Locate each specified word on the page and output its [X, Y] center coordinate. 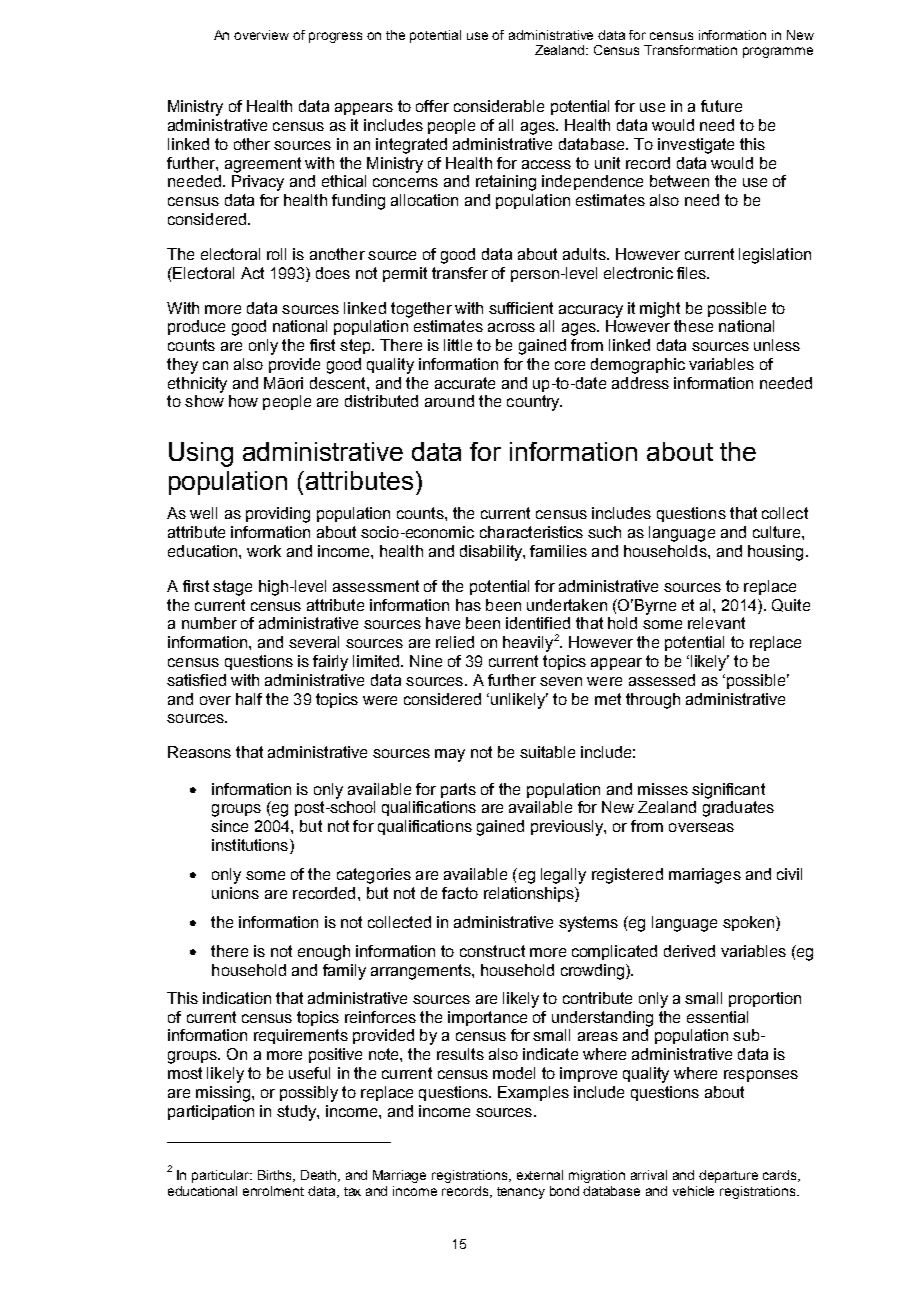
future [721, 106]
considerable [499, 106]
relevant [716, 623]
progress [335, 37]
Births [276, 1176]
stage [232, 588]
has [468, 605]
